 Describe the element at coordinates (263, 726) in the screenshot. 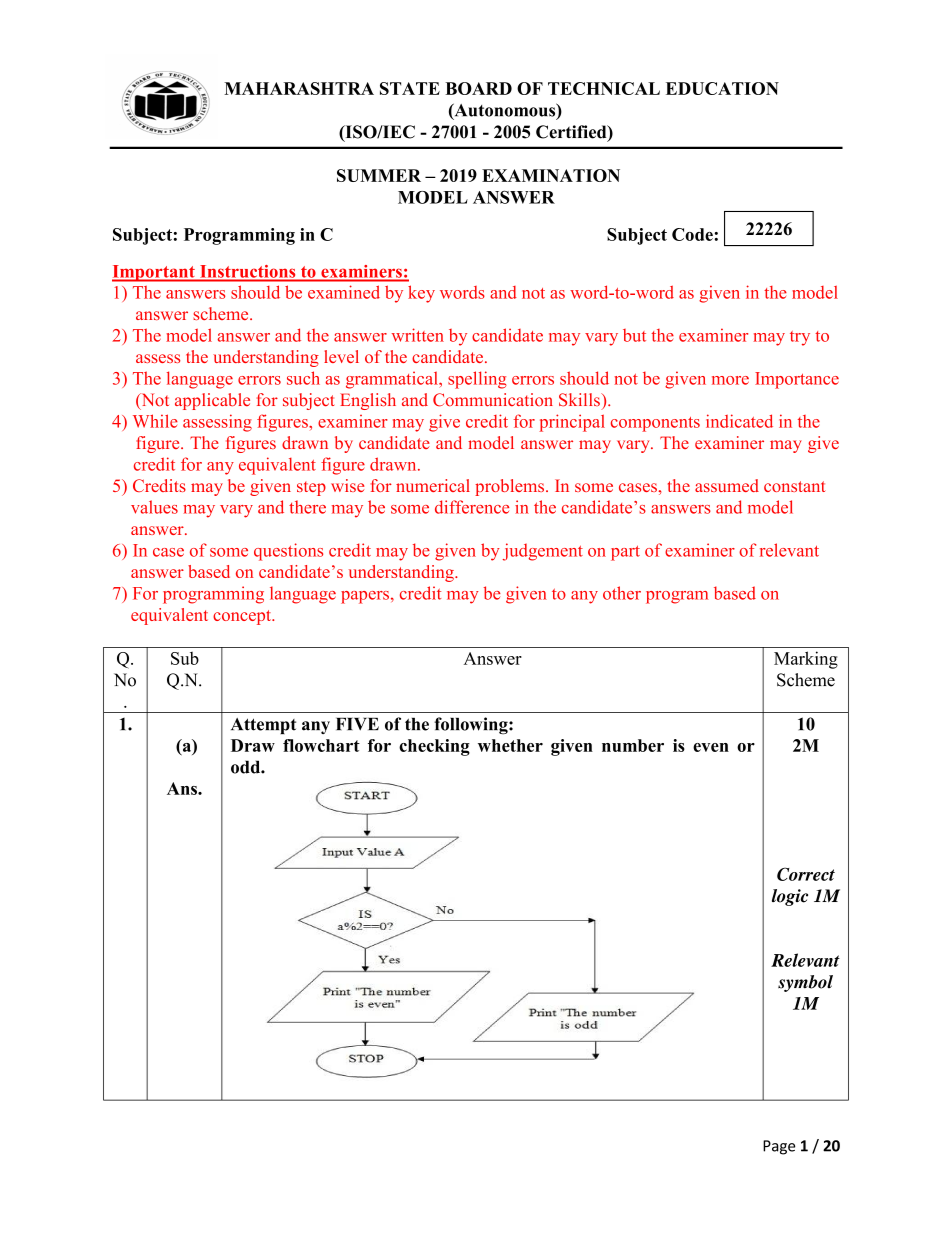

I see `Attempt` at that location.
